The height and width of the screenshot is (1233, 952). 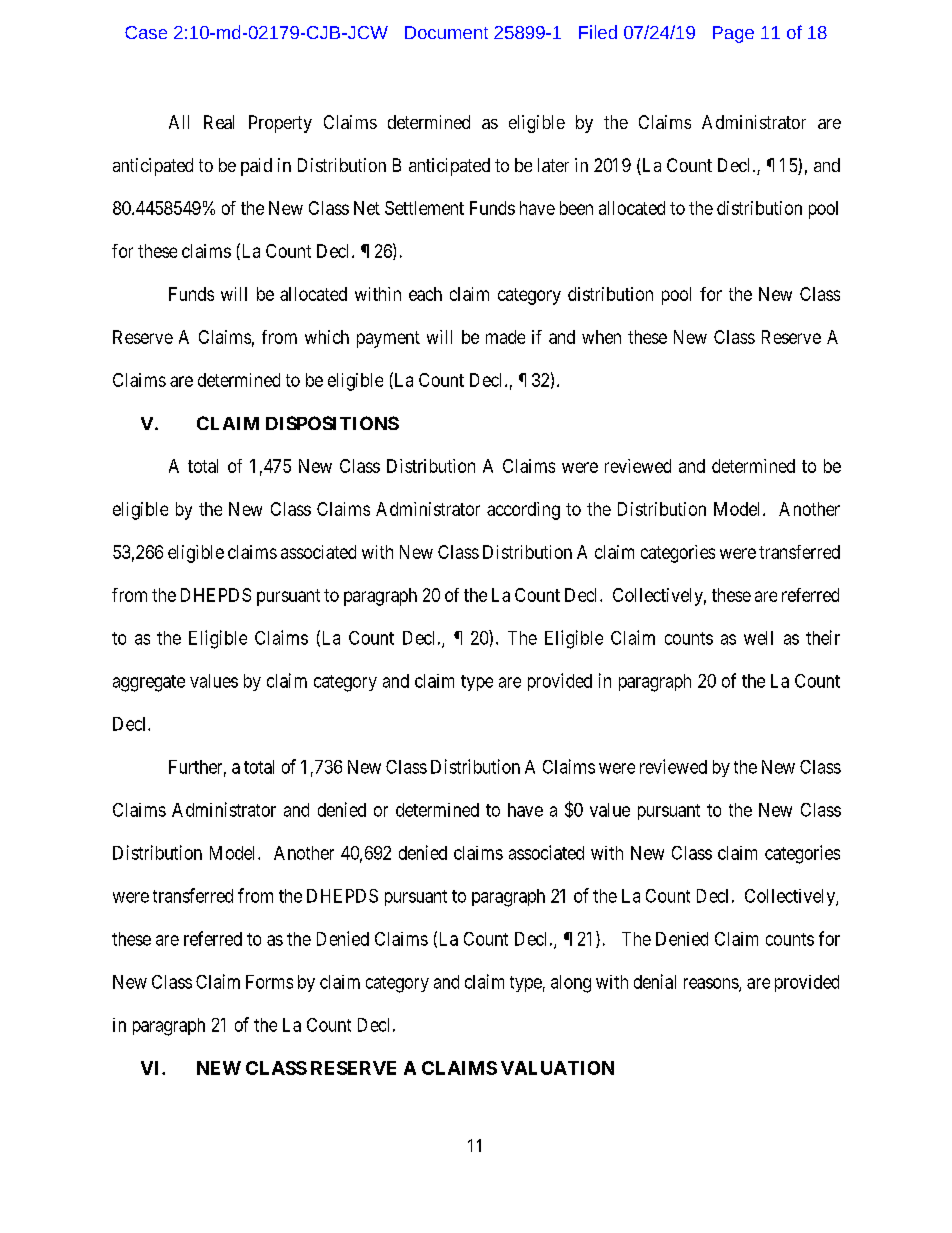 I want to click on Forms, so click(x=269, y=982).
